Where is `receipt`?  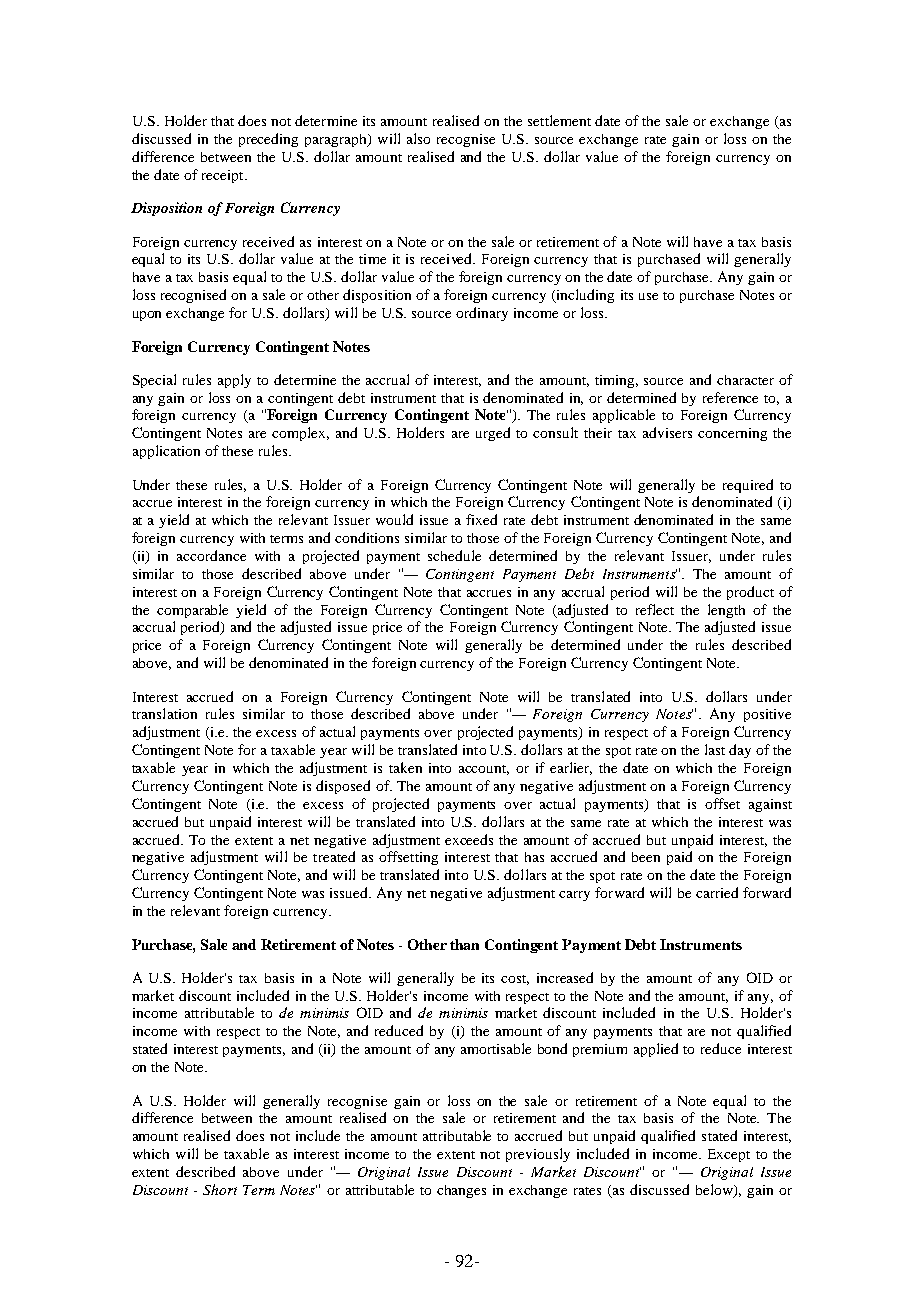
receipt is located at coordinates (224, 176).
